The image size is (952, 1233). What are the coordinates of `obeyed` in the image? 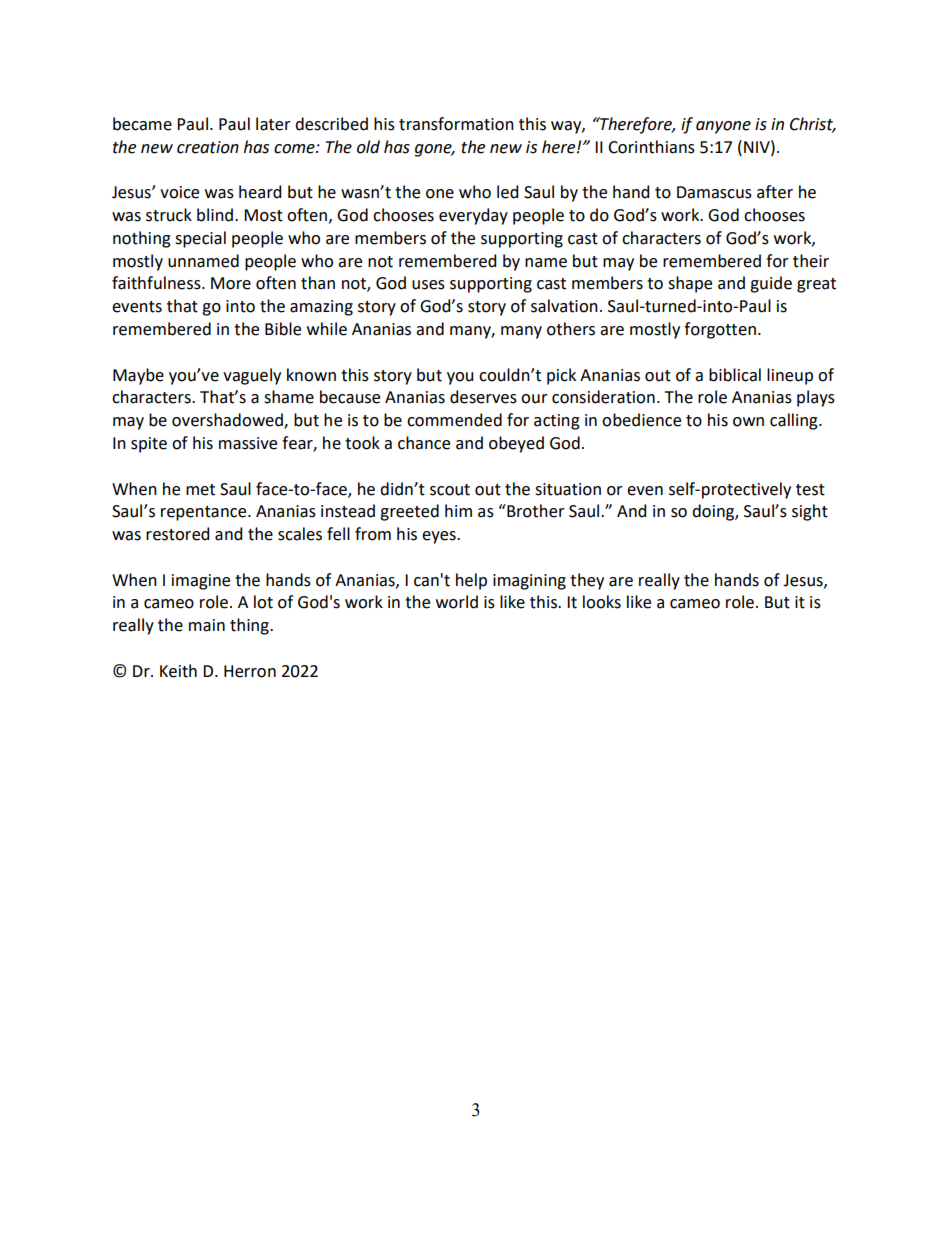 It's located at (516, 444).
